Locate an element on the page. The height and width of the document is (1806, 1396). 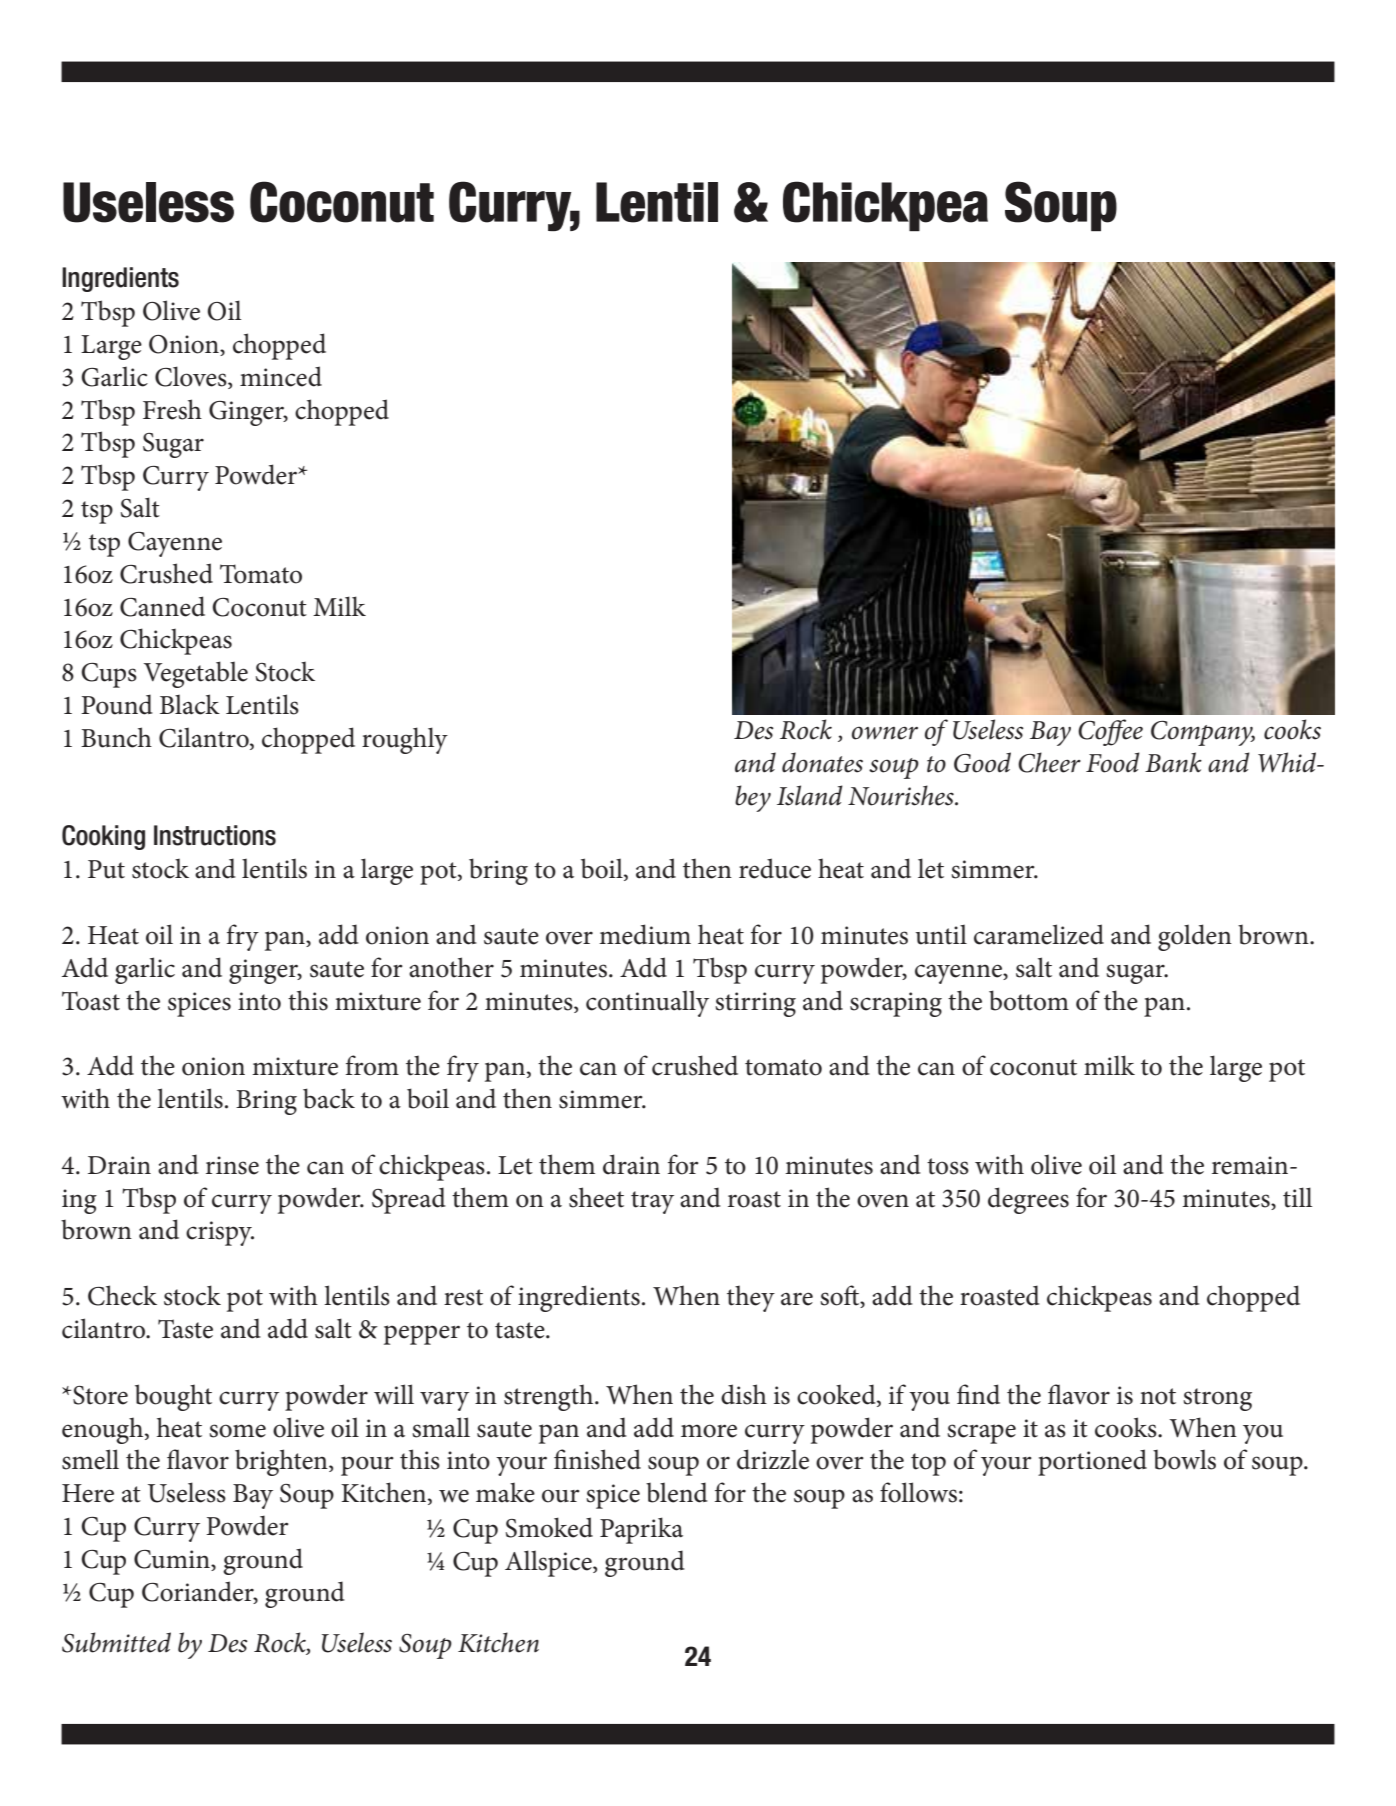
tray is located at coordinates (652, 1202).
